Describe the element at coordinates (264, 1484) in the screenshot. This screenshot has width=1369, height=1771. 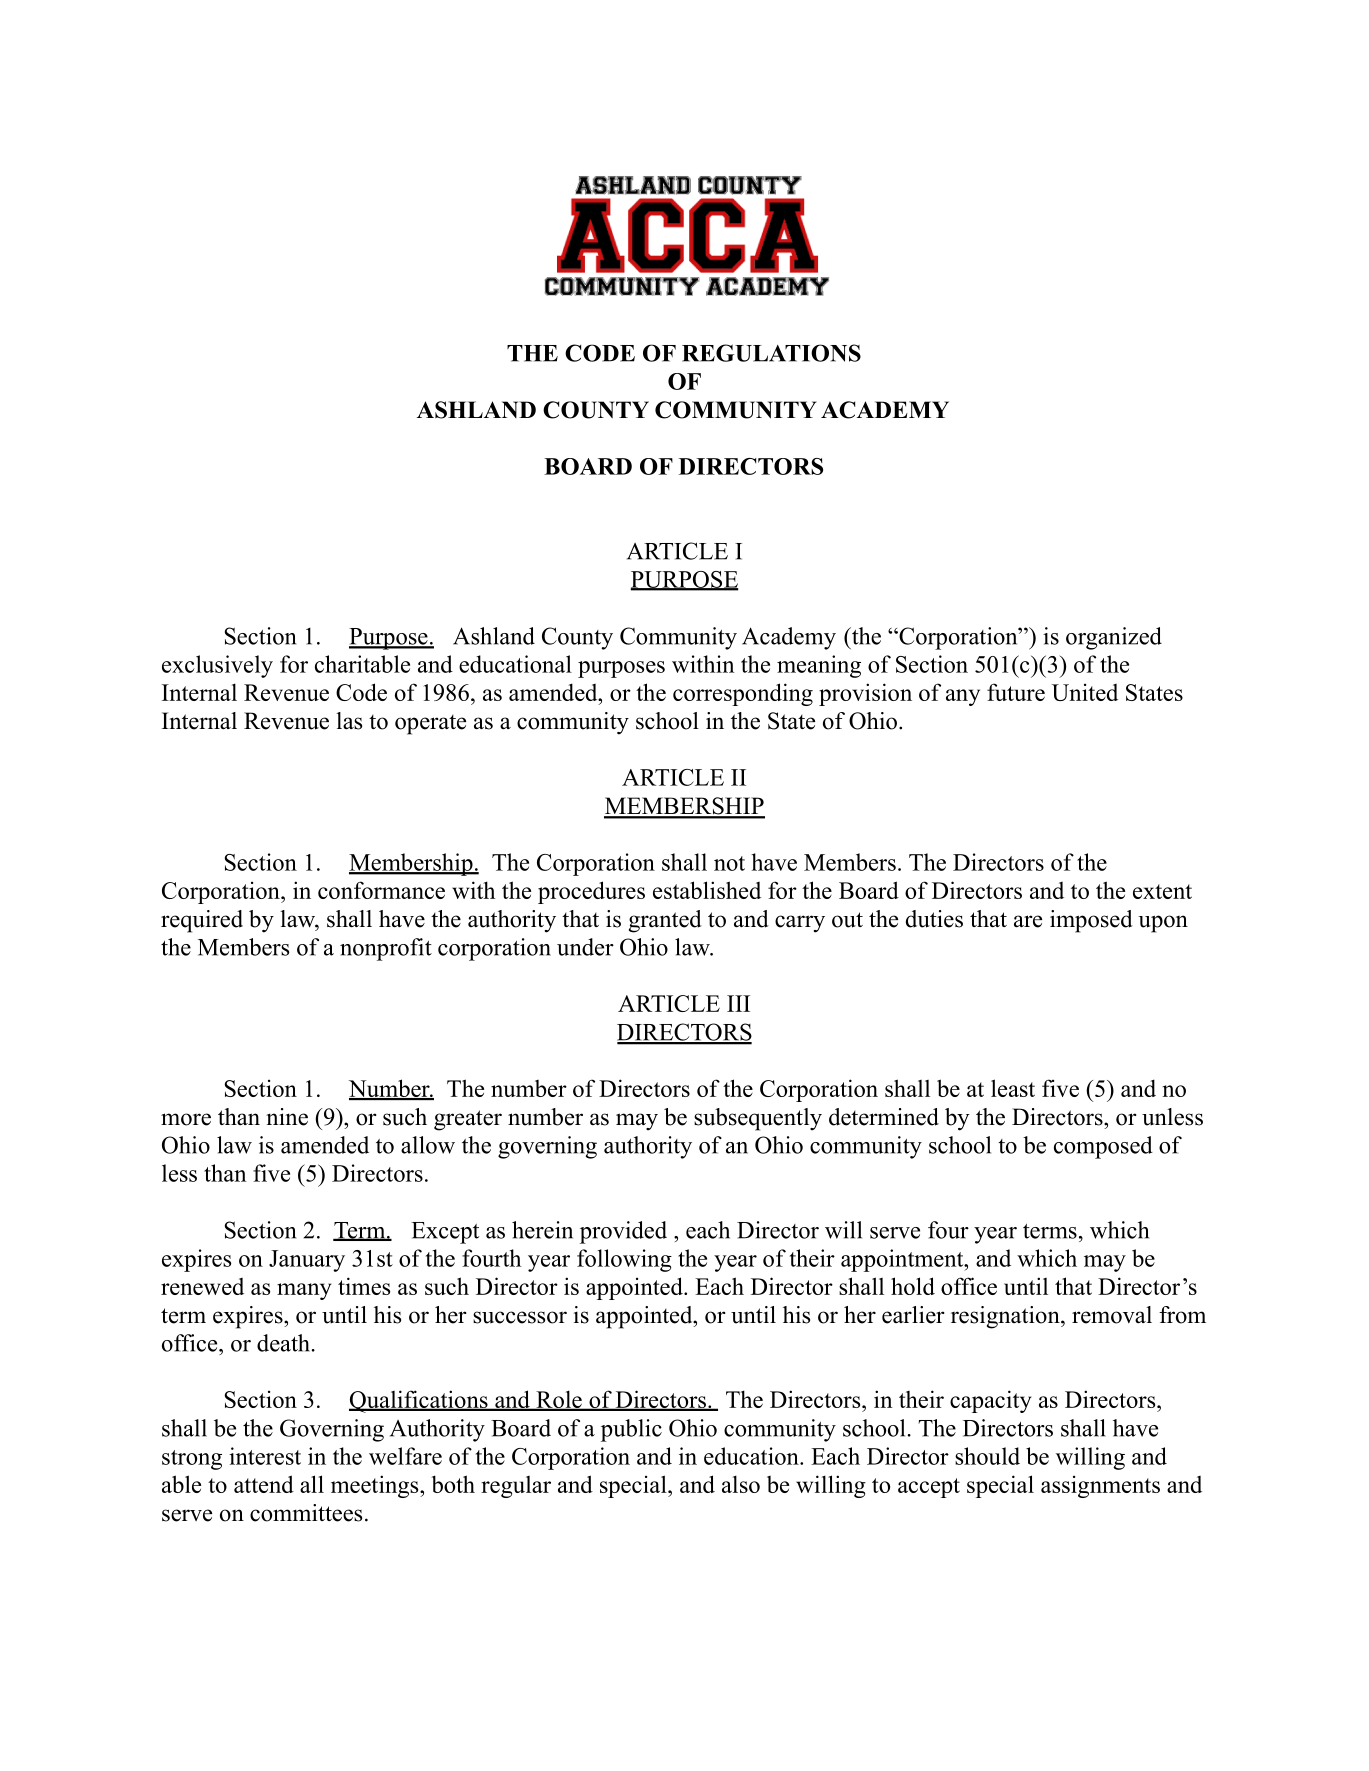
I see `attend` at that location.
